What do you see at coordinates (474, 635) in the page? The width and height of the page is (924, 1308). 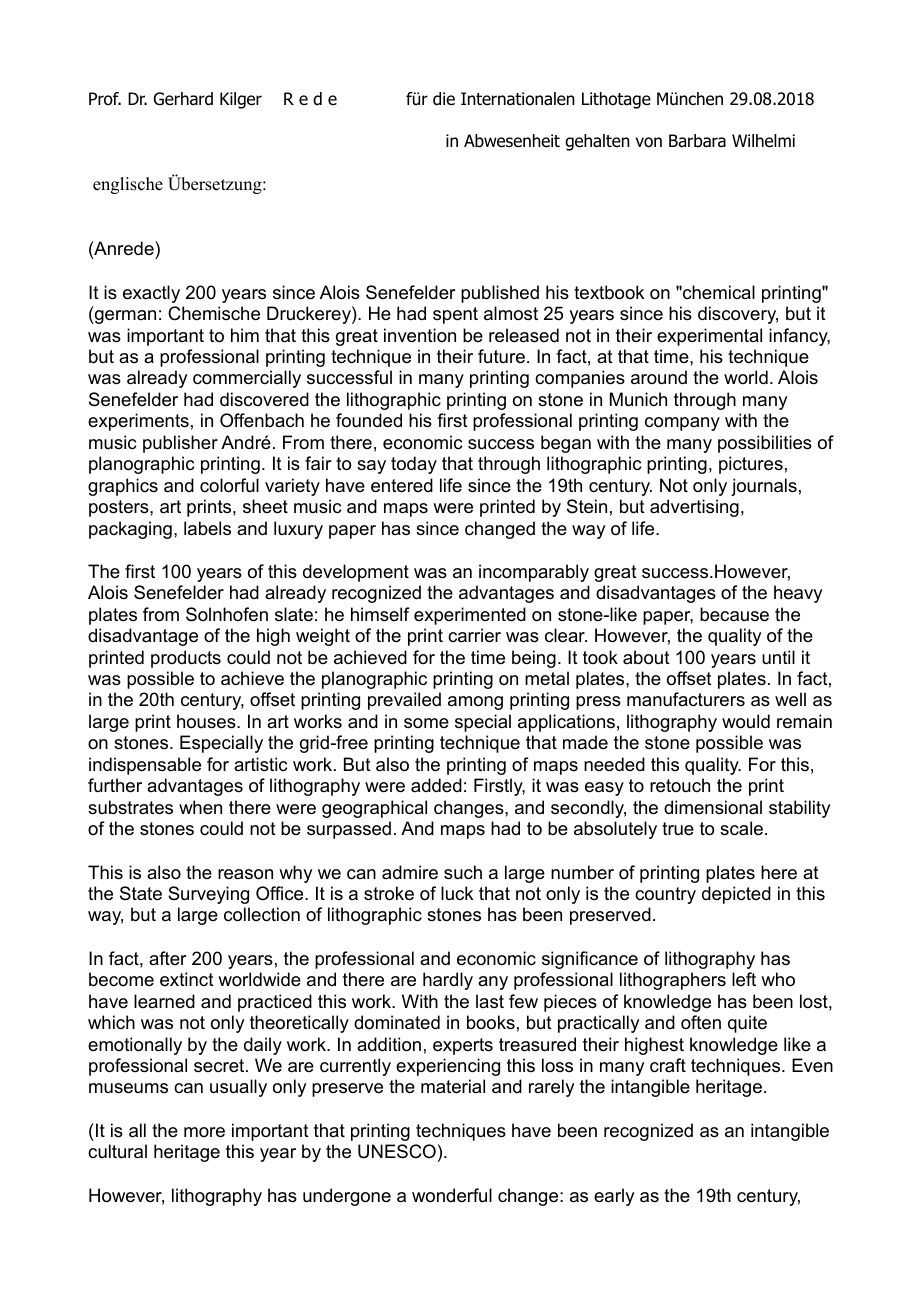 I see `carrier` at bounding box center [474, 635].
